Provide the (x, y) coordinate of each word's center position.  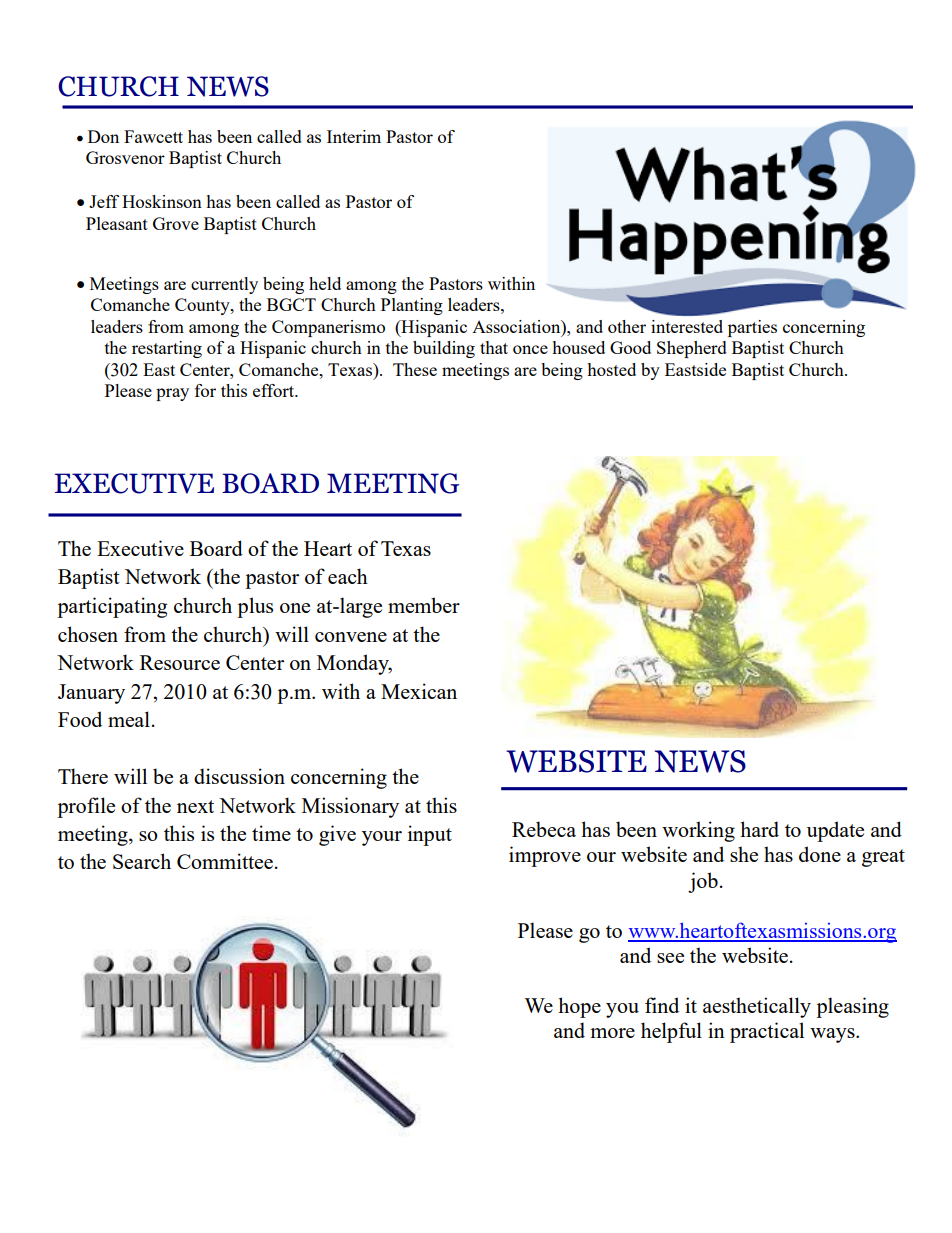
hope (579, 1007)
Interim (354, 136)
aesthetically (757, 1007)
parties (752, 328)
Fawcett (153, 136)
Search (142, 861)
